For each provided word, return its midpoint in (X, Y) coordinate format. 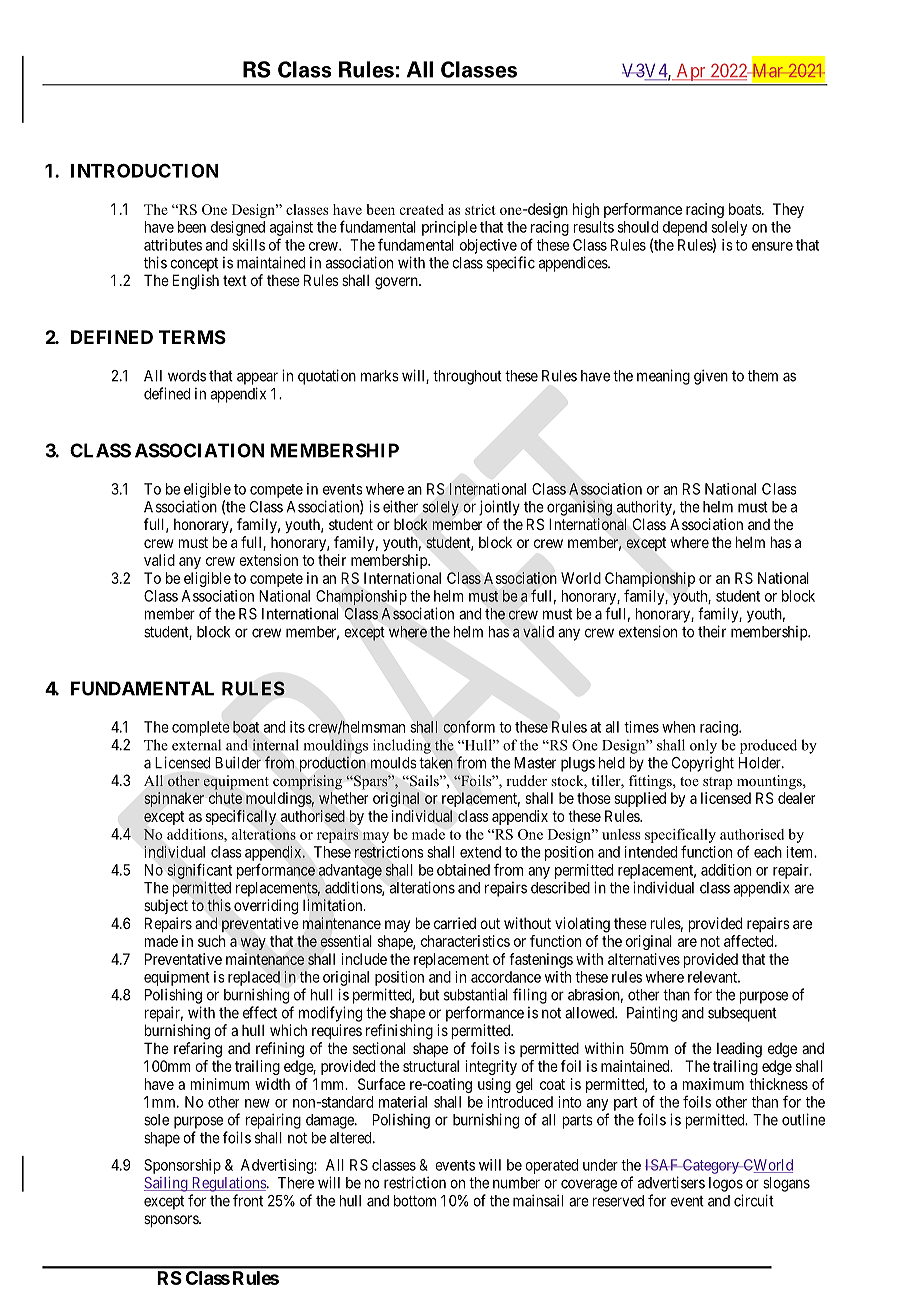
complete (201, 728)
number (516, 1183)
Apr (691, 72)
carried (455, 923)
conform (469, 726)
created (422, 209)
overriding (266, 907)
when (678, 727)
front (248, 1200)
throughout (467, 377)
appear (257, 378)
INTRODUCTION (145, 170)
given (711, 377)
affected (750, 941)
